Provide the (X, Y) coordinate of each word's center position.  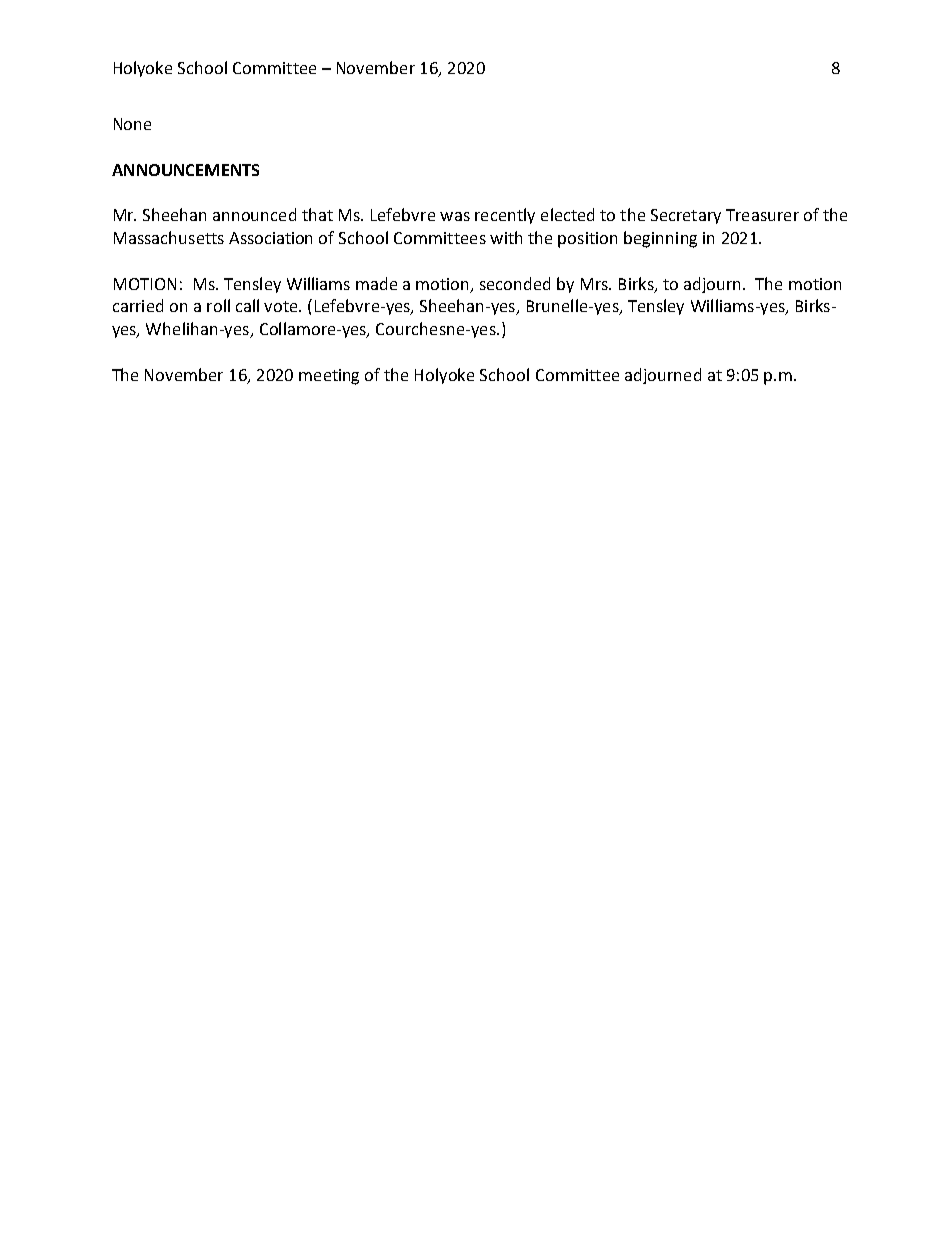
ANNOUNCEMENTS (185, 170)
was (455, 216)
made (376, 283)
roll (218, 305)
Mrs (595, 284)
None (132, 124)
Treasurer (762, 215)
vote (282, 306)
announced (254, 214)
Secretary (686, 216)
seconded (515, 283)
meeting (329, 377)
